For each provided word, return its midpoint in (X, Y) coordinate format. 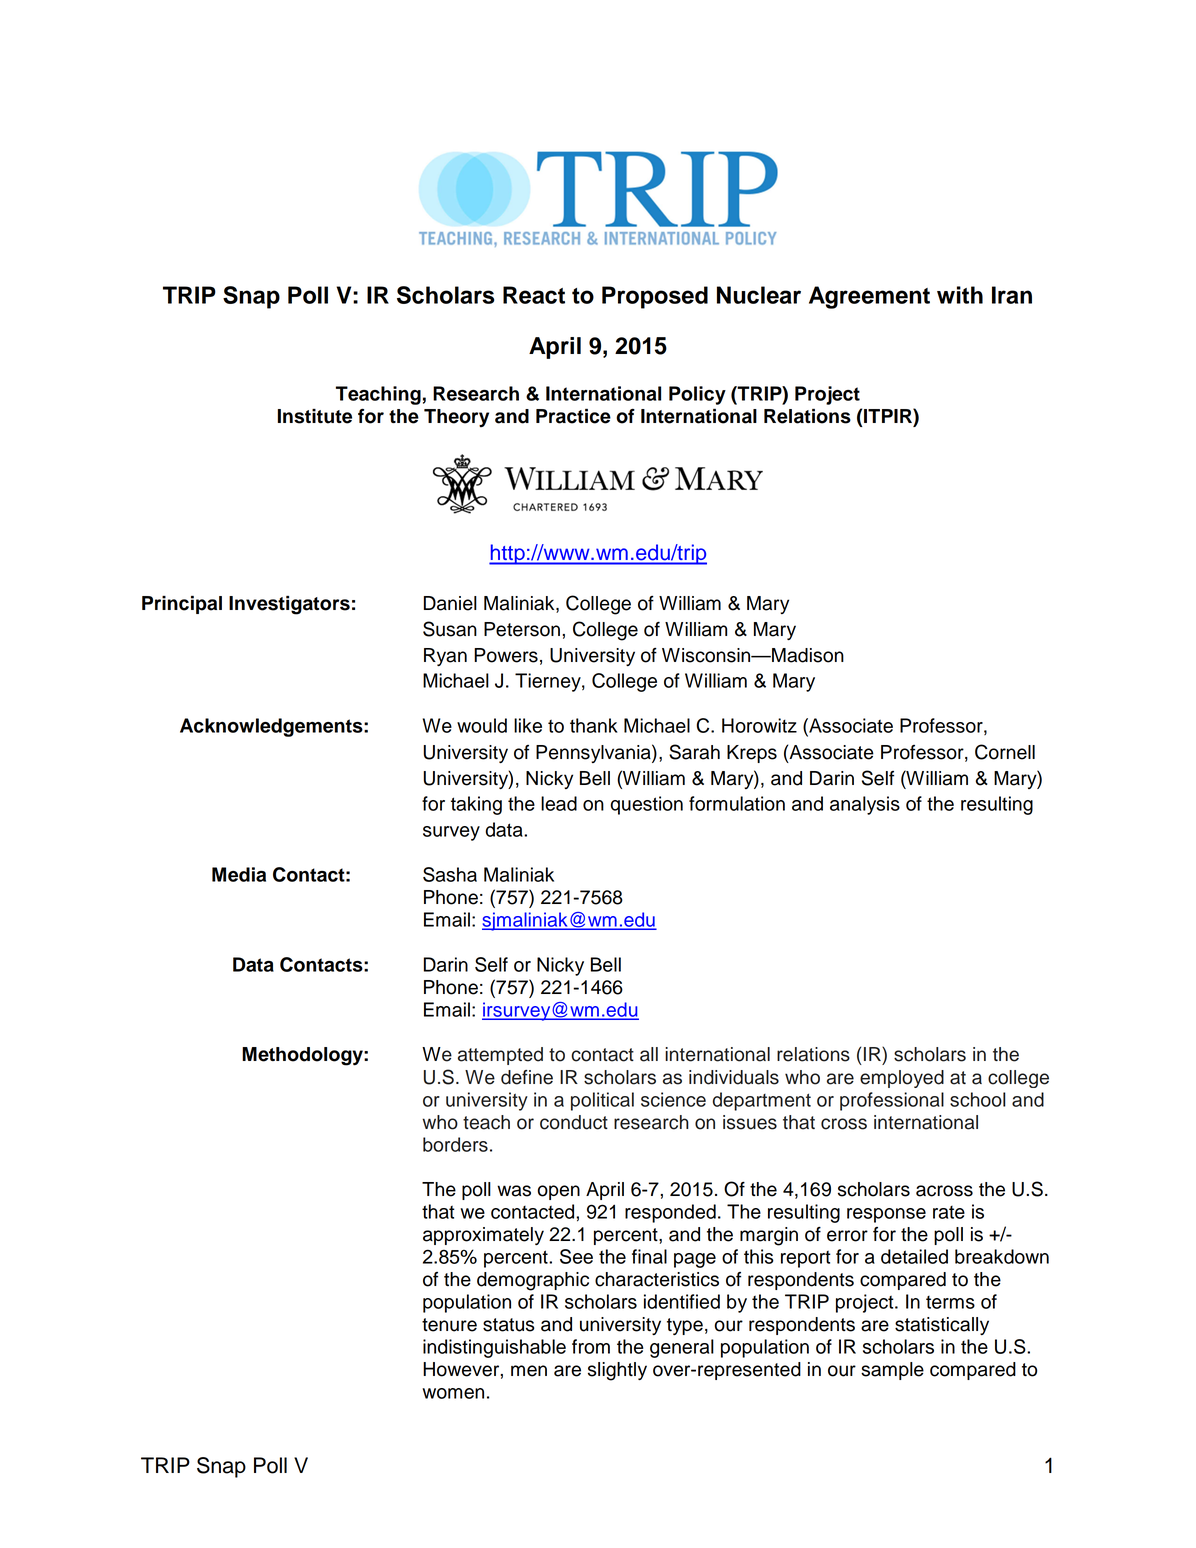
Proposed (655, 297)
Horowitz (759, 725)
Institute (315, 416)
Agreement (869, 297)
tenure (449, 1325)
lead (559, 803)
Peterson (522, 629)
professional (892, 1101)
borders (455, 1144)
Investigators (289, 605)
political (602, 1101)
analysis (865, 805)
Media (239, 874)
